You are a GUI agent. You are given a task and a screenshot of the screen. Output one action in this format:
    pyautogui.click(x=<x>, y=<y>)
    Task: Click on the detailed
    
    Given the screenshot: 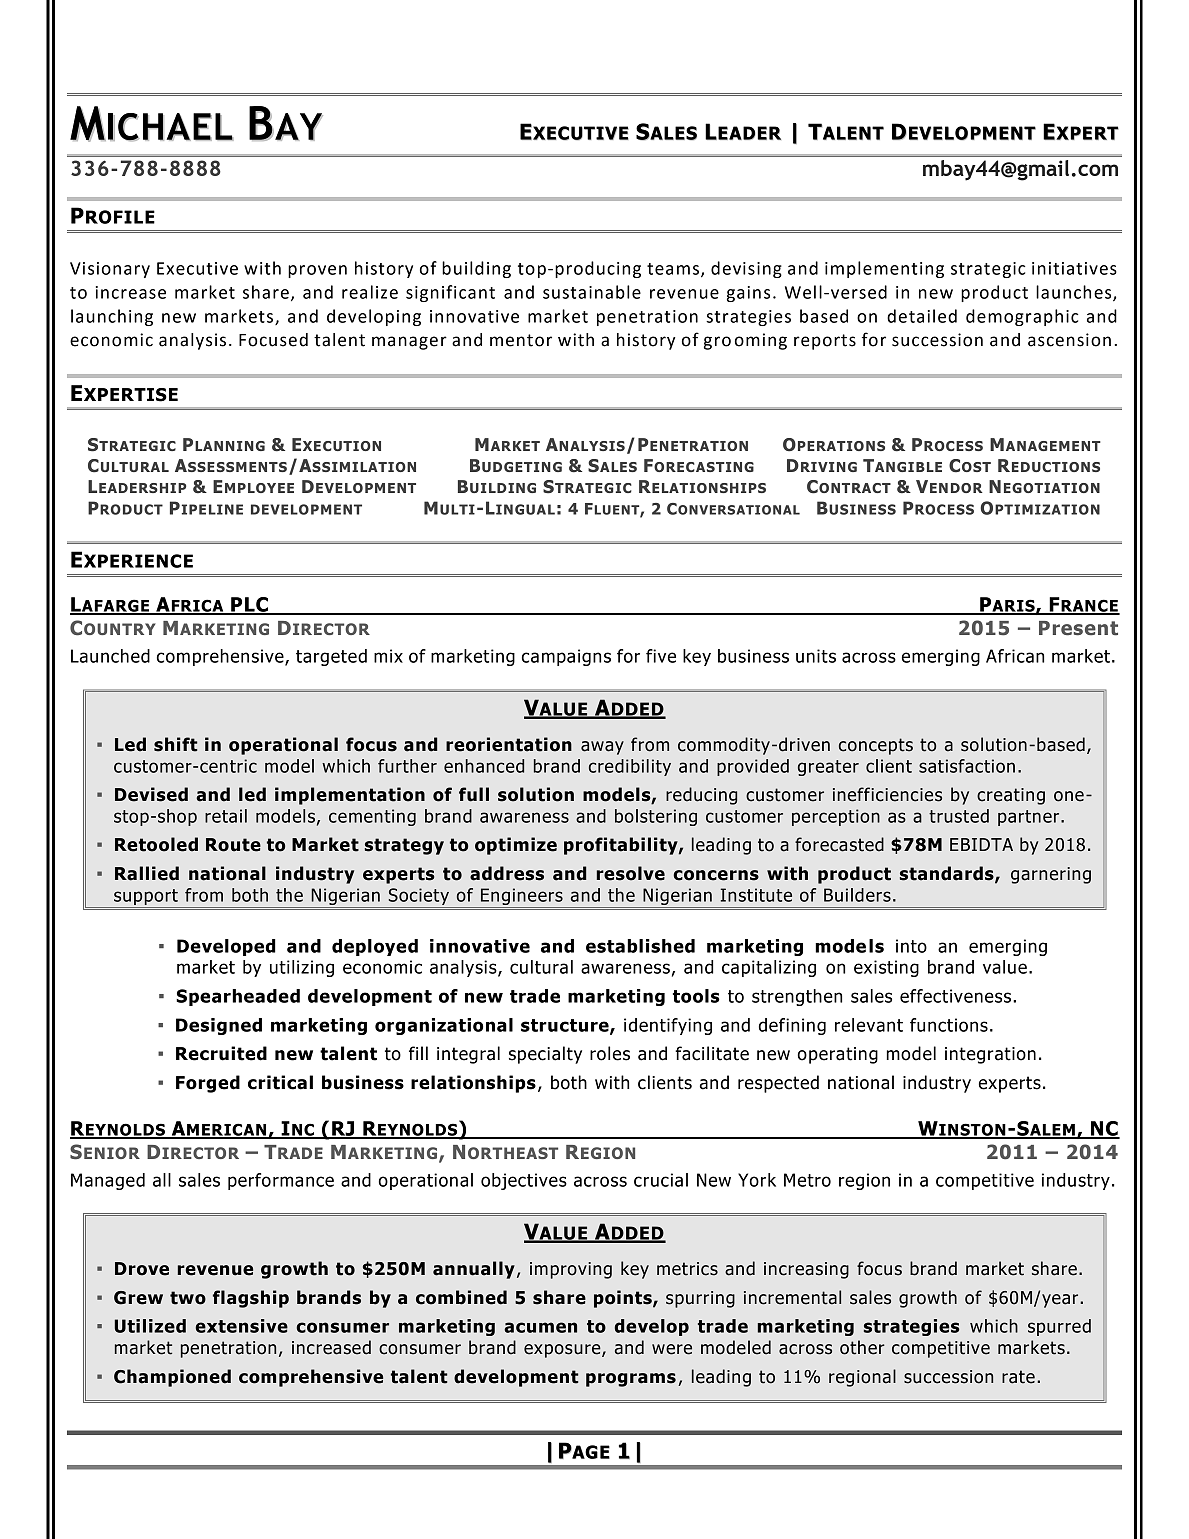 What is the action you would take?
    pyautogui.click(x=922, y=316)
